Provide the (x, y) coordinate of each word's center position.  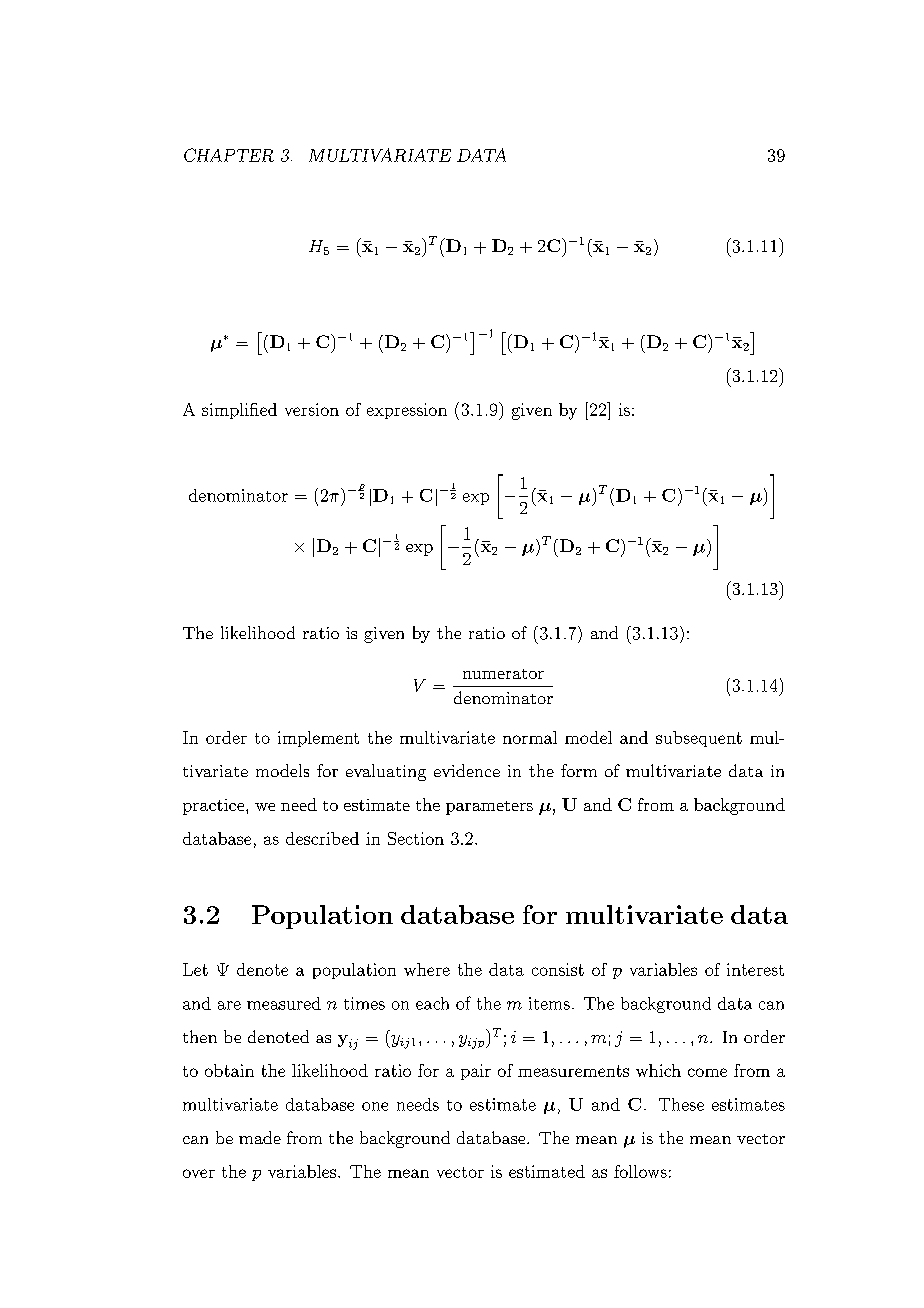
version (312, 409)
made (260, 1137)
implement (318, 739)
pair (476, 1072)
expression (407, 411)
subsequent (699, 739)
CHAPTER (229, 155)
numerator (503, 674)
